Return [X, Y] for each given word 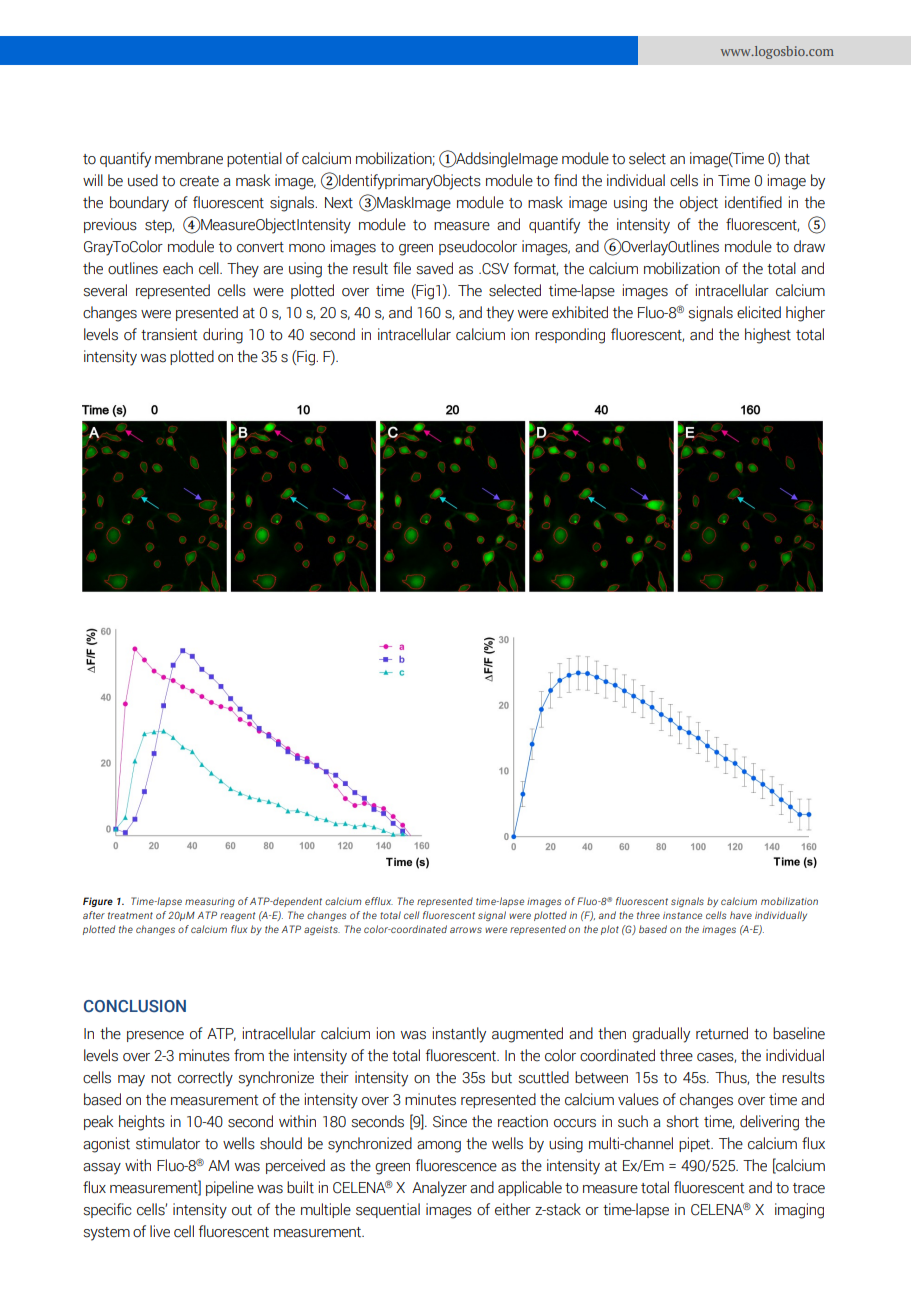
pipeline [230, 1188]
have [741, 915]
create [199, 181]
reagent [238, 916]
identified [753, 202]
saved [434, 268]
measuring [210, 902]
